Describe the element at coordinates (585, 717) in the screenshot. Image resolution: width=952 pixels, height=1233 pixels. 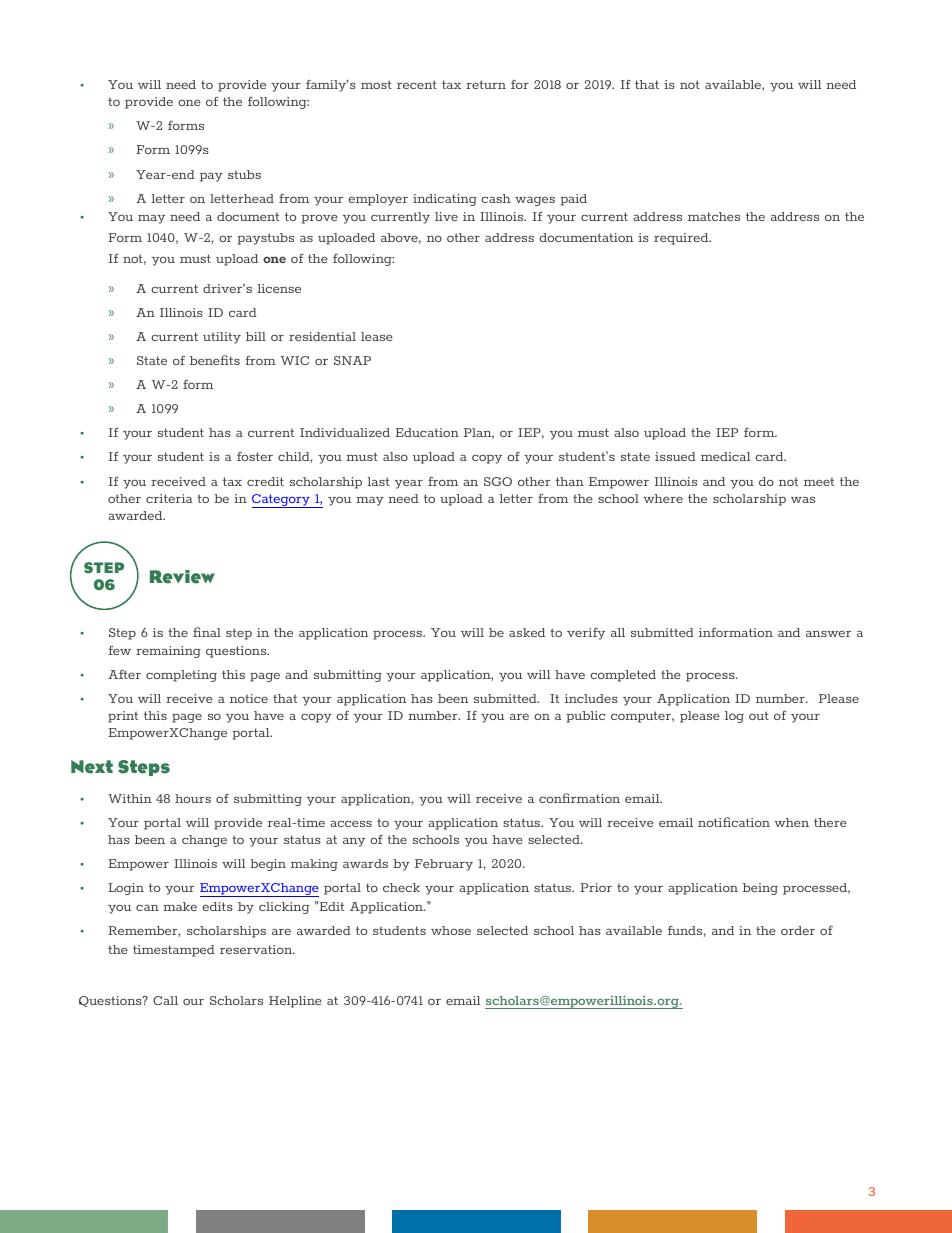
I see `public` at that location.
